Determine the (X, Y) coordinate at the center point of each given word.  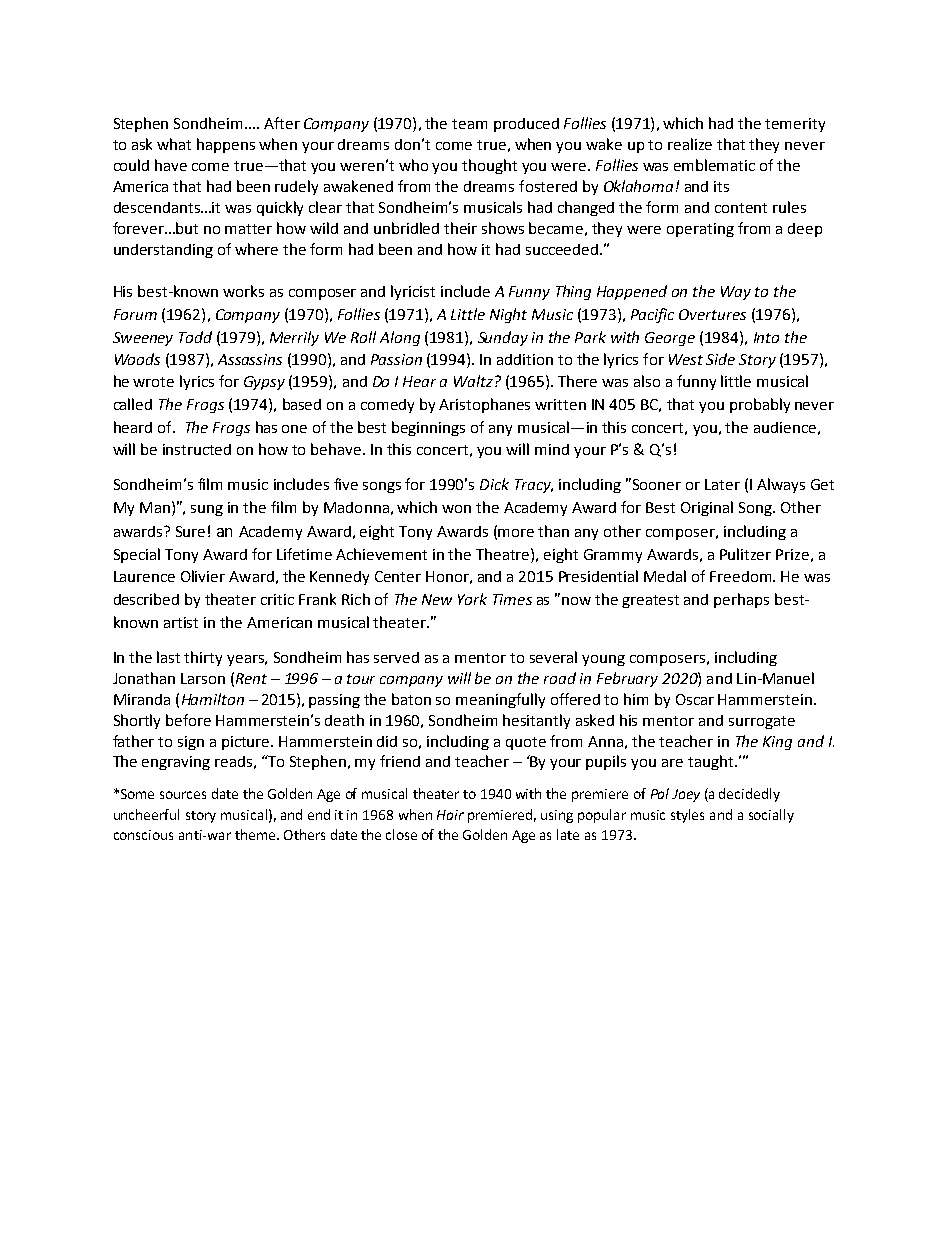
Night (508, 315)
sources (183, 795)
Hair (450, 815)
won (456, 509)
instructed (197, 449)
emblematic (714, 165)
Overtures (712, 314)
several (553, 657)
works (243, 291)
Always (781, 485)
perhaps (741, 600)
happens (226, 145)
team (469, 124)
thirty (203, 658)
